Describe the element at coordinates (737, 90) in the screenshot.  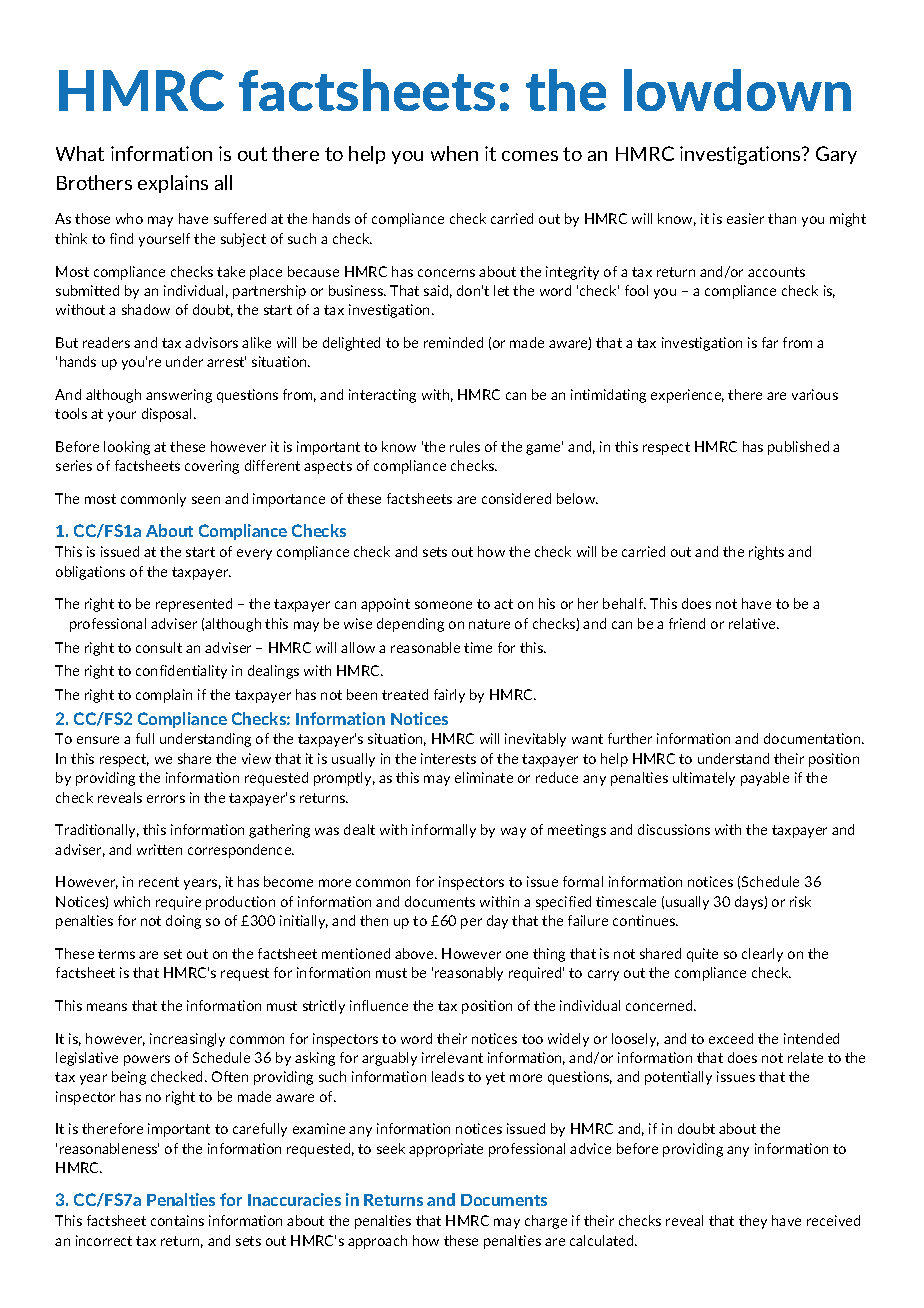
I see `lowdown` at that location.
